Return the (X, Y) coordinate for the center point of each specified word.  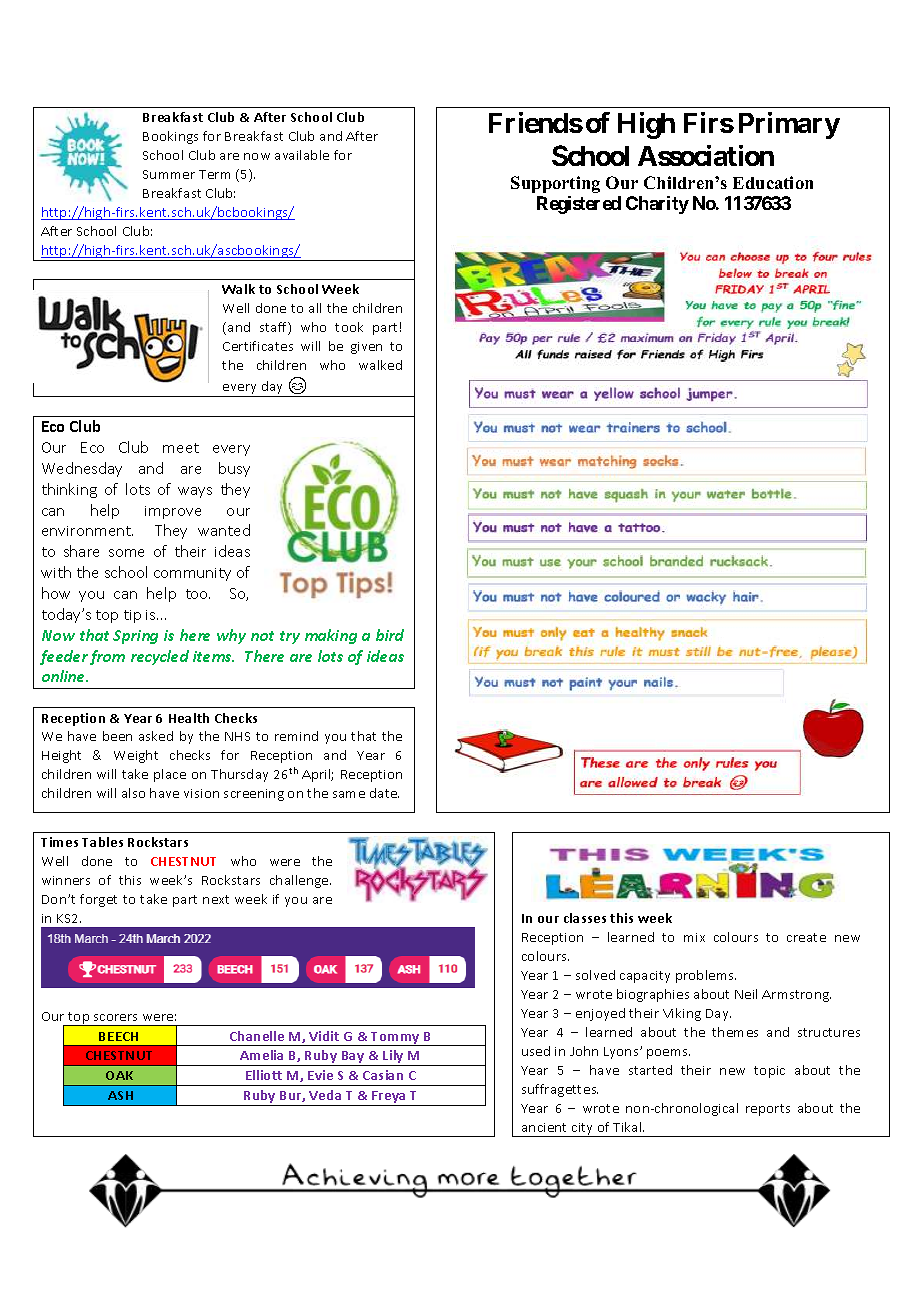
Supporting (555, 184)
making (331, 636)
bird (390, 635)
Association (706, 155)
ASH (120, 1095)
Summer (169, 174)
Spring (135, 637)
